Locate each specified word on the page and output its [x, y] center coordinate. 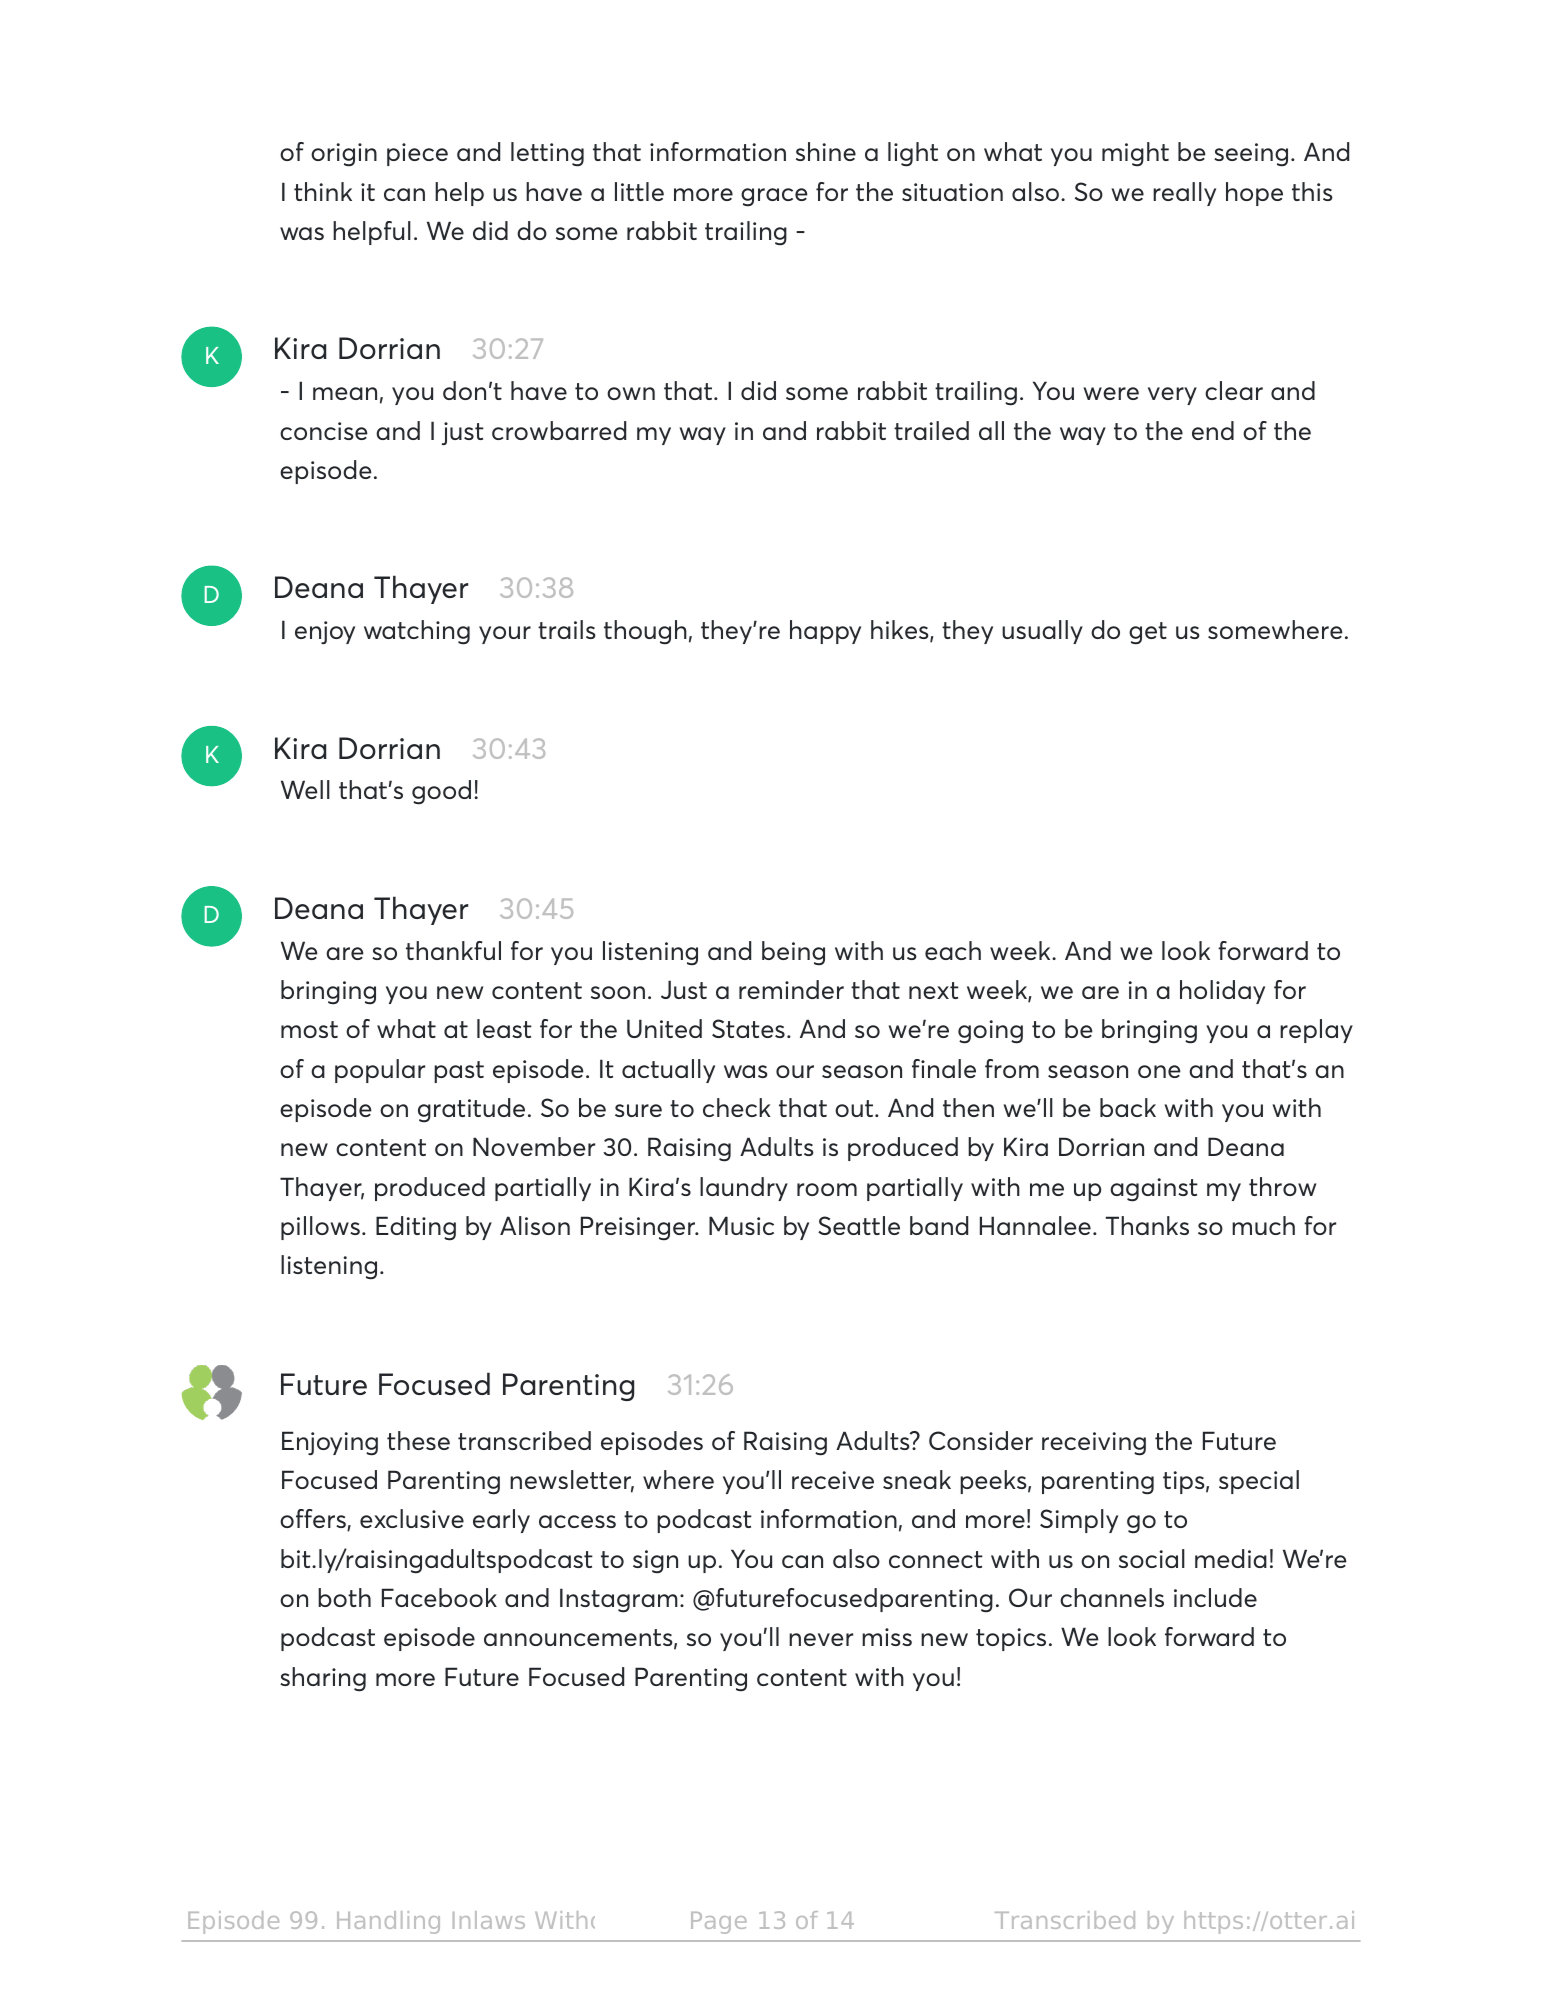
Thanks [1147, 1225]
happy [825, 632]
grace [774, 197]
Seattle [859, 1225]
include [1215, 1597]
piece [417, 154]
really [1184, 194]
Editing [416, 1228]
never [821, 1639]
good [441, 792]
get [1148, 633]
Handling [388, 1922]
